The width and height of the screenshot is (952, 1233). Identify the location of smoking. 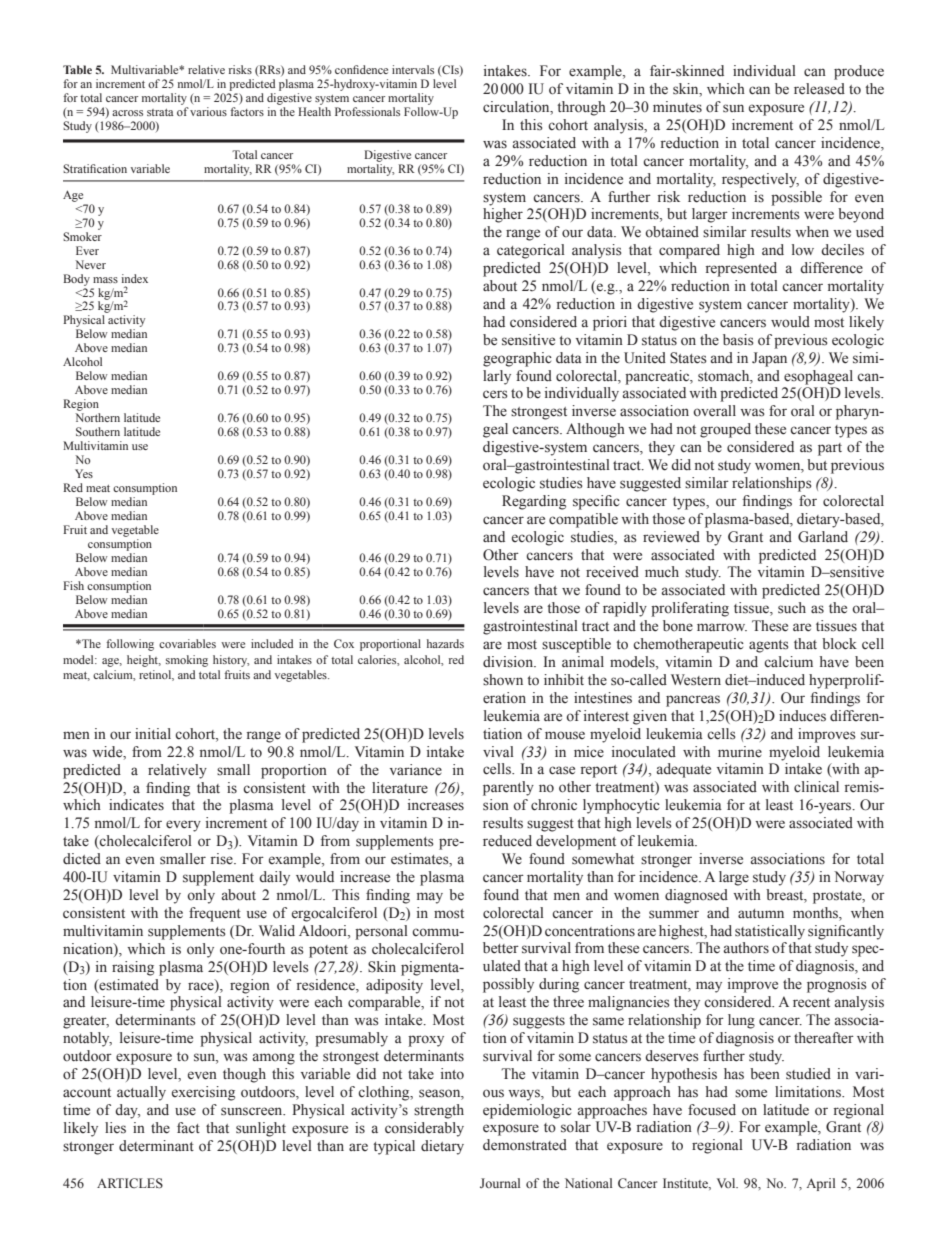
(187, 661).
